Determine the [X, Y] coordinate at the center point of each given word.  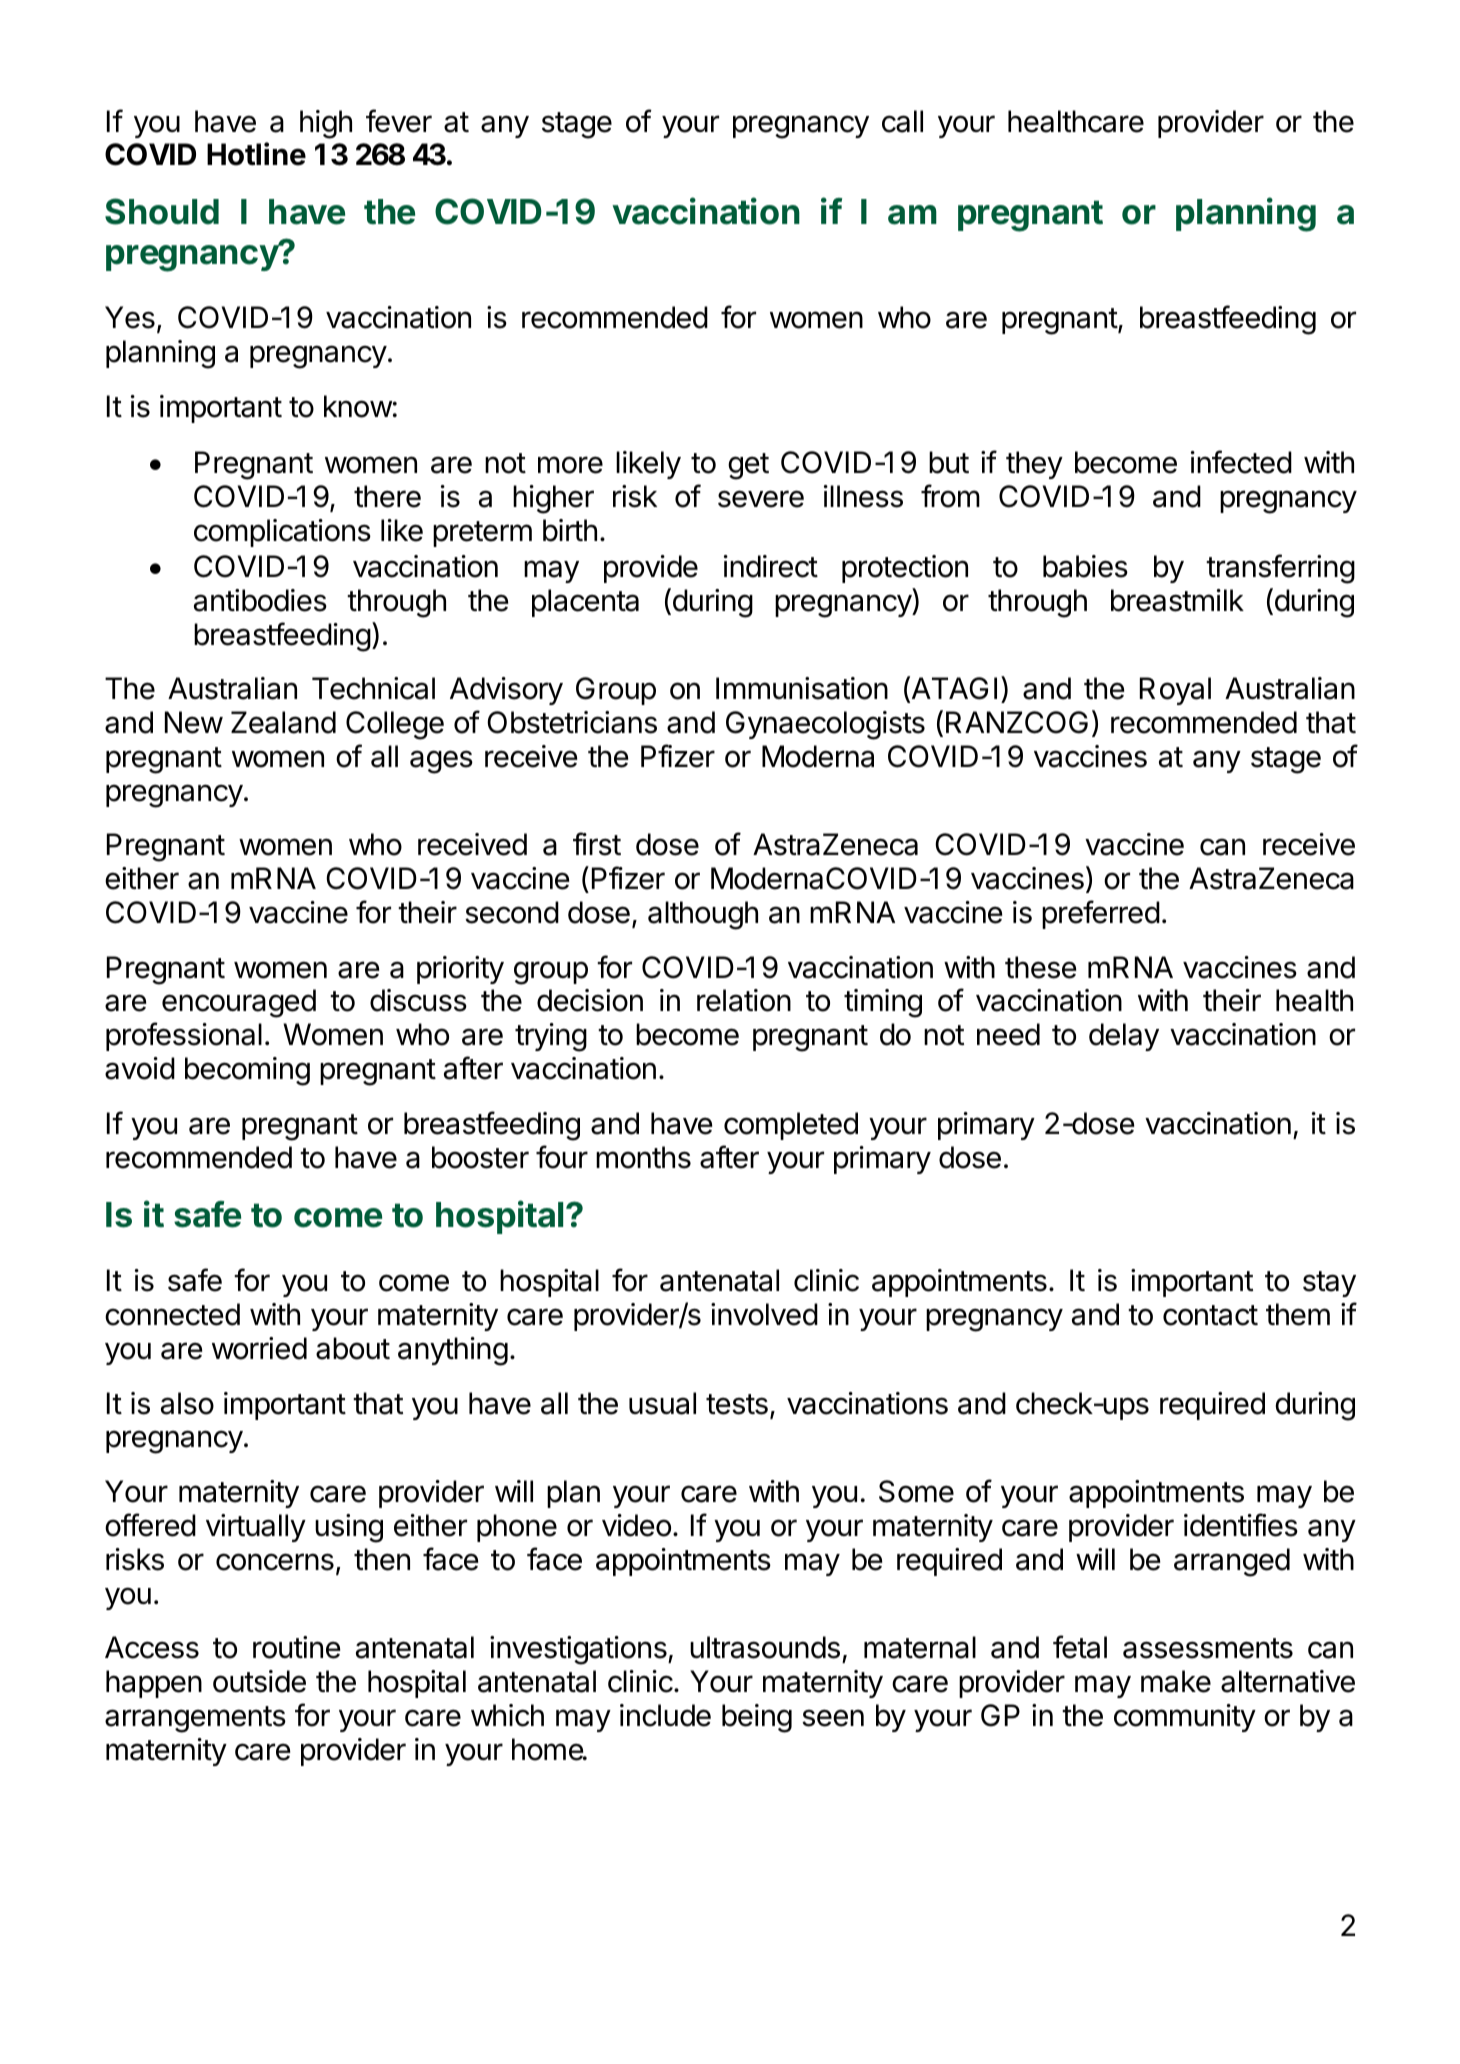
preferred [1101, 914]
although [703, 915]
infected [1241, 462]
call [902, 121]
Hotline [256, 154]
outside [259, 1681]
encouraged [239, 1003]
